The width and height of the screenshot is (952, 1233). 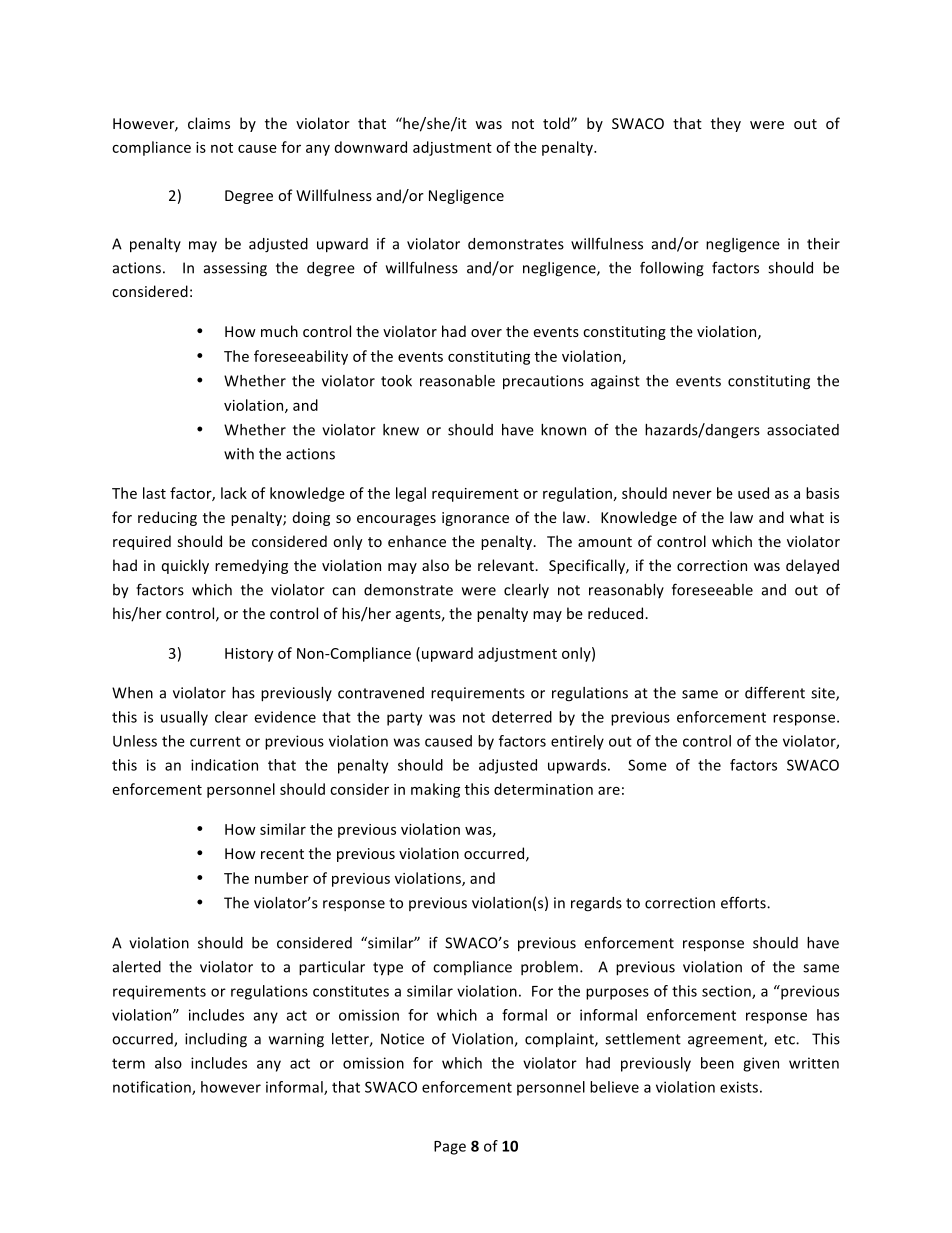 What do you see at coordinates (401, 430) in the screenshot?
I see `knew` at bounding box center [401, 430].
